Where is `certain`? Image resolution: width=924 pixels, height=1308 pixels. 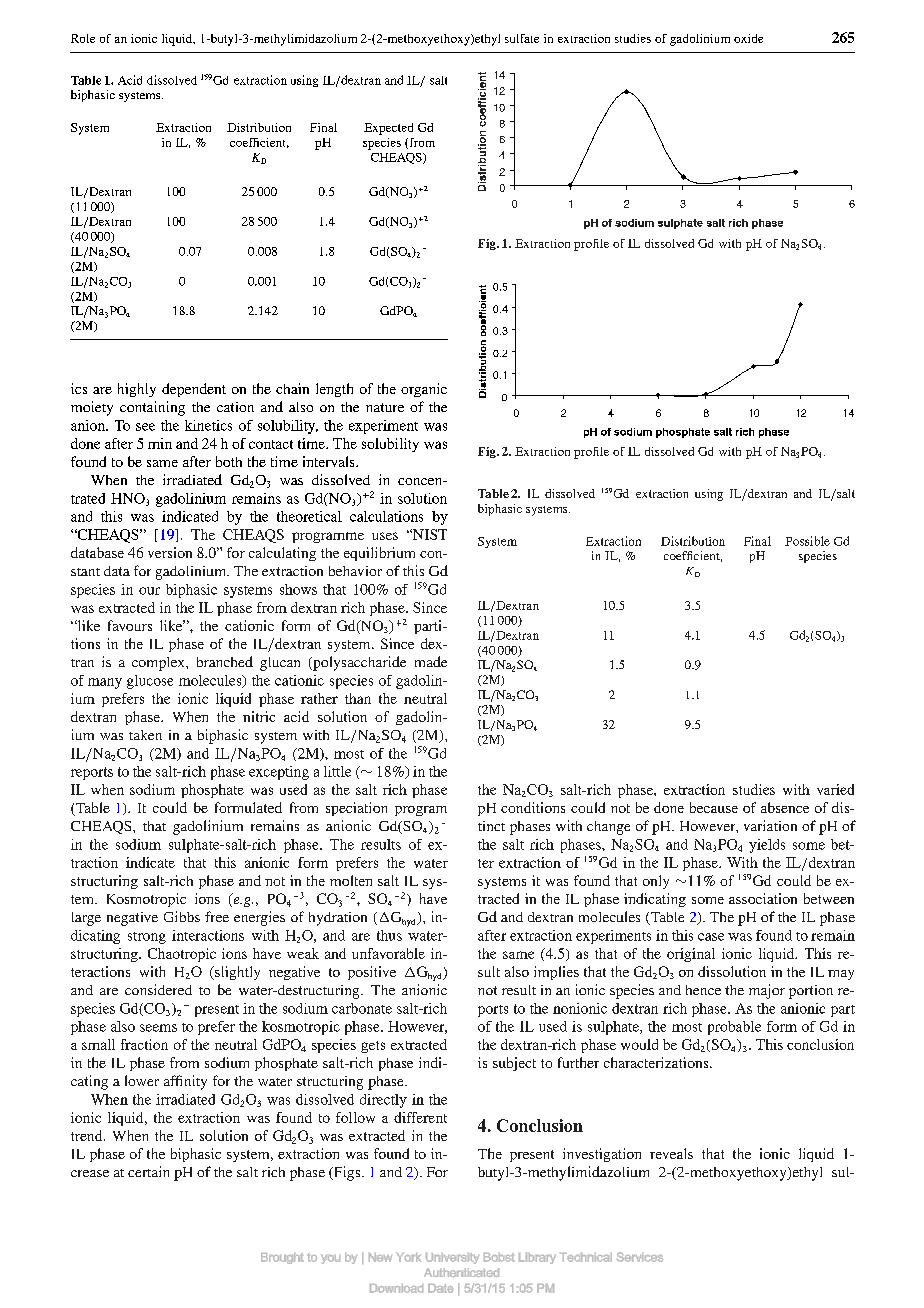
certain is located at coordinates (148, 1171).
